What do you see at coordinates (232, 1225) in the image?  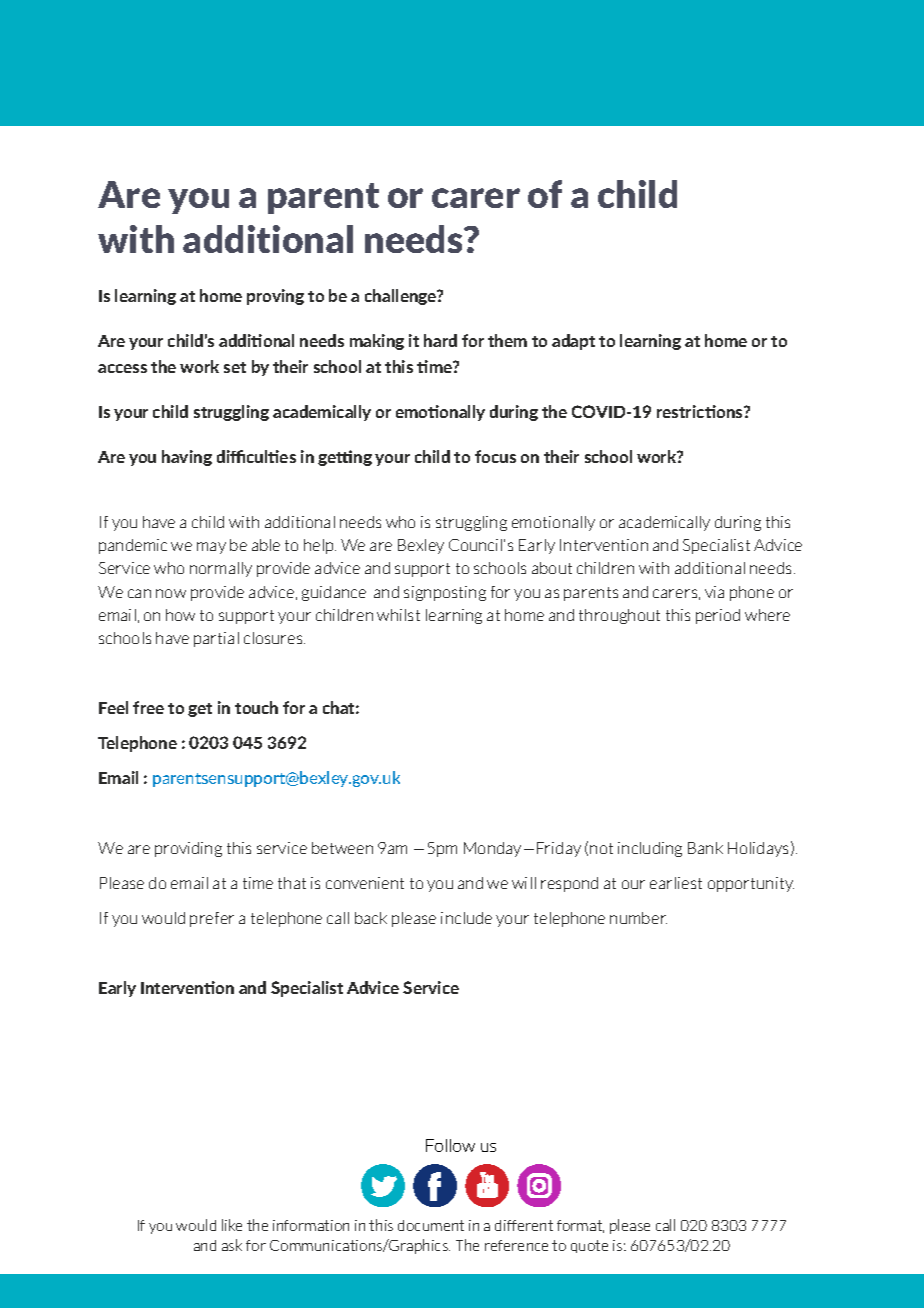 I see `like` at bounding box center [232, 1225].
